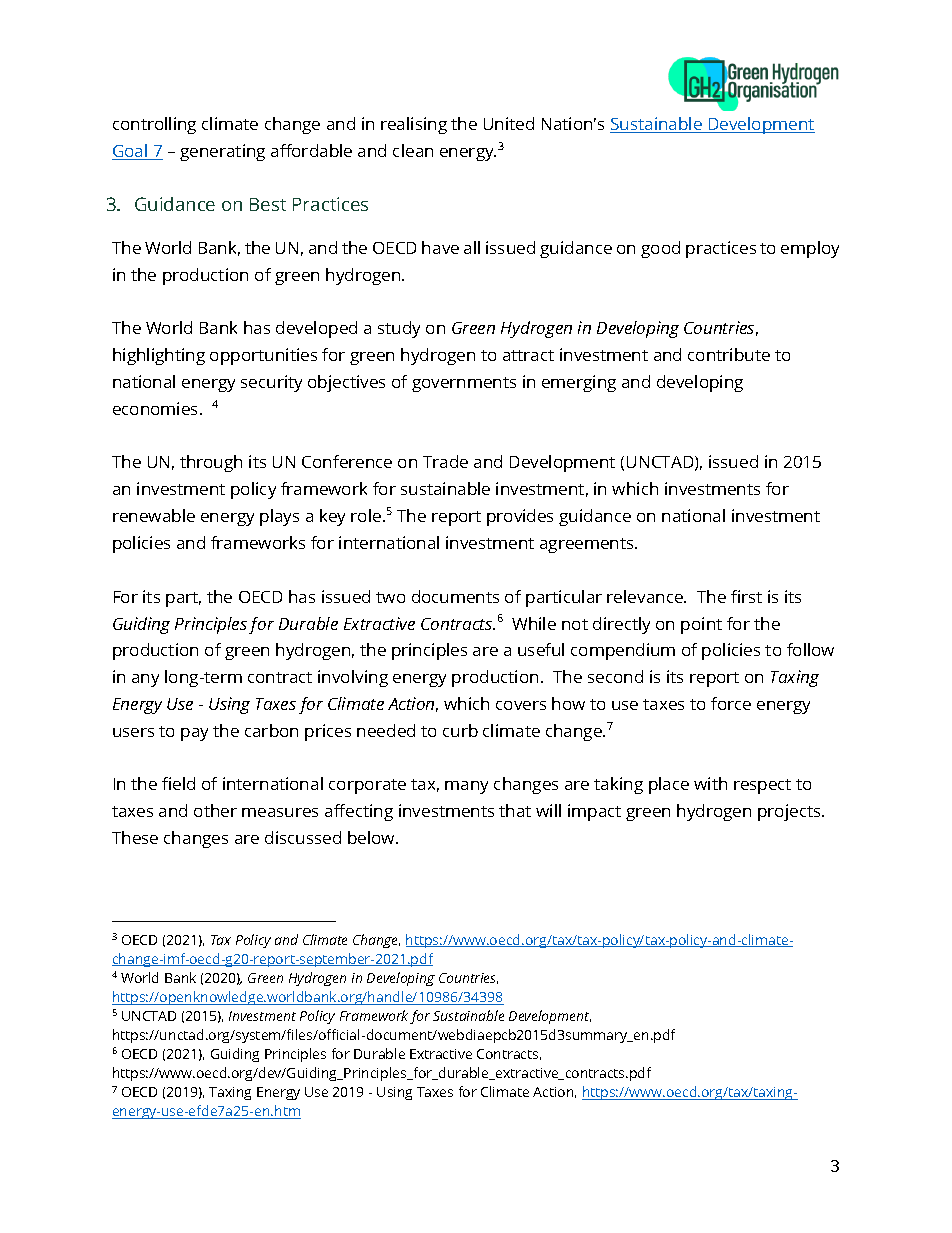  Describe the element at coordinates (790, 812) in the screenshot. I see `projects` at that location.
